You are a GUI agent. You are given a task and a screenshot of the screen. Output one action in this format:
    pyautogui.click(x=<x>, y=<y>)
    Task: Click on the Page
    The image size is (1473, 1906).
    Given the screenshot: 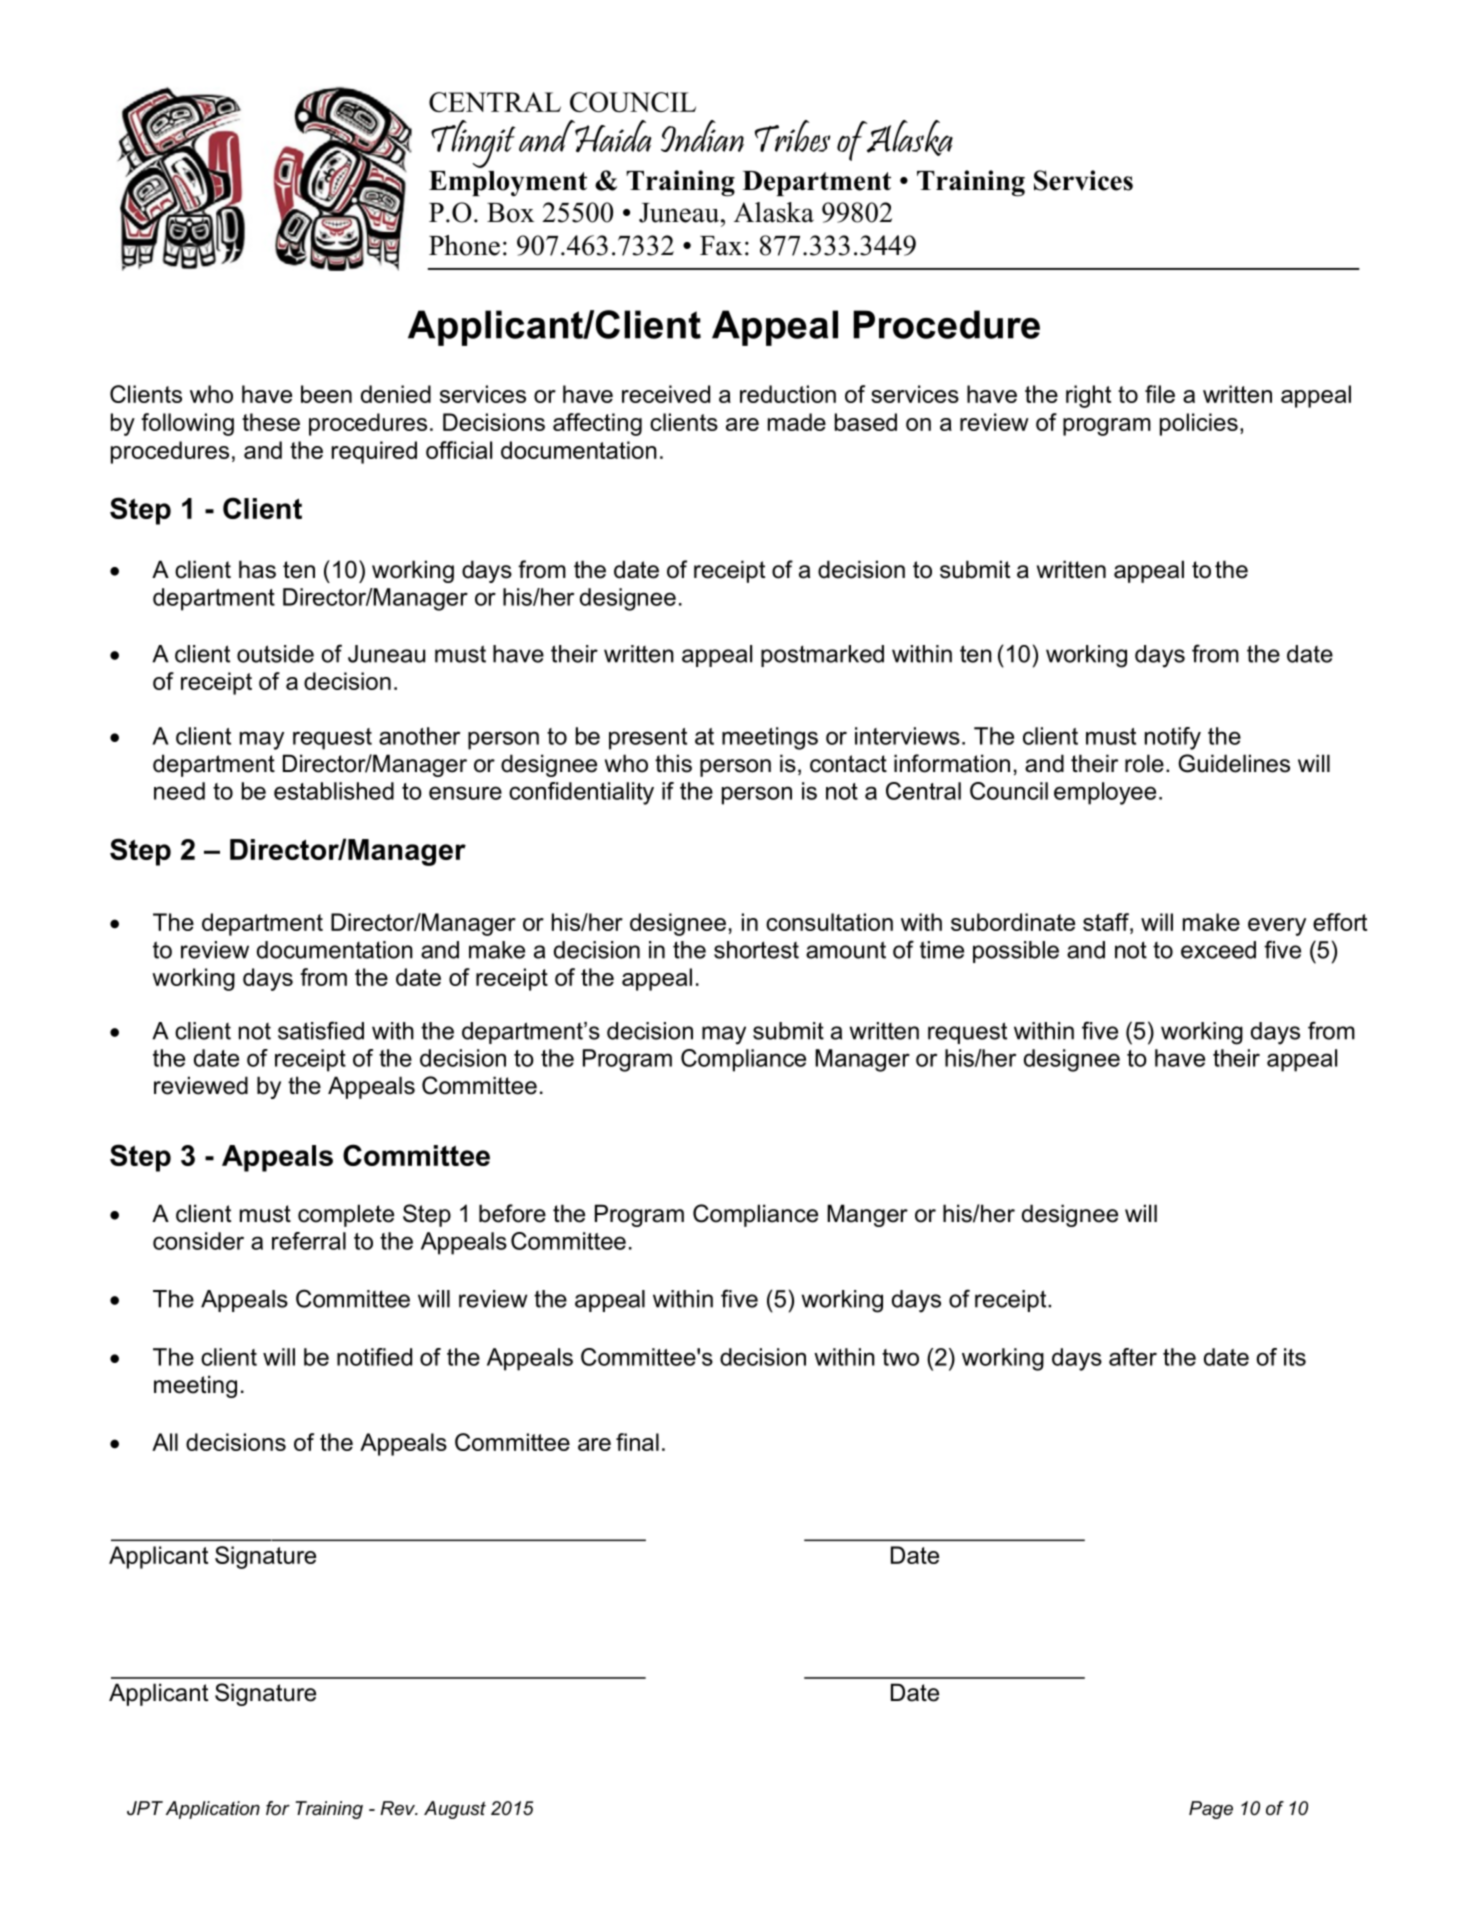 What is the action you would take?
    pyautogui.click(x=1211, y=1810)
